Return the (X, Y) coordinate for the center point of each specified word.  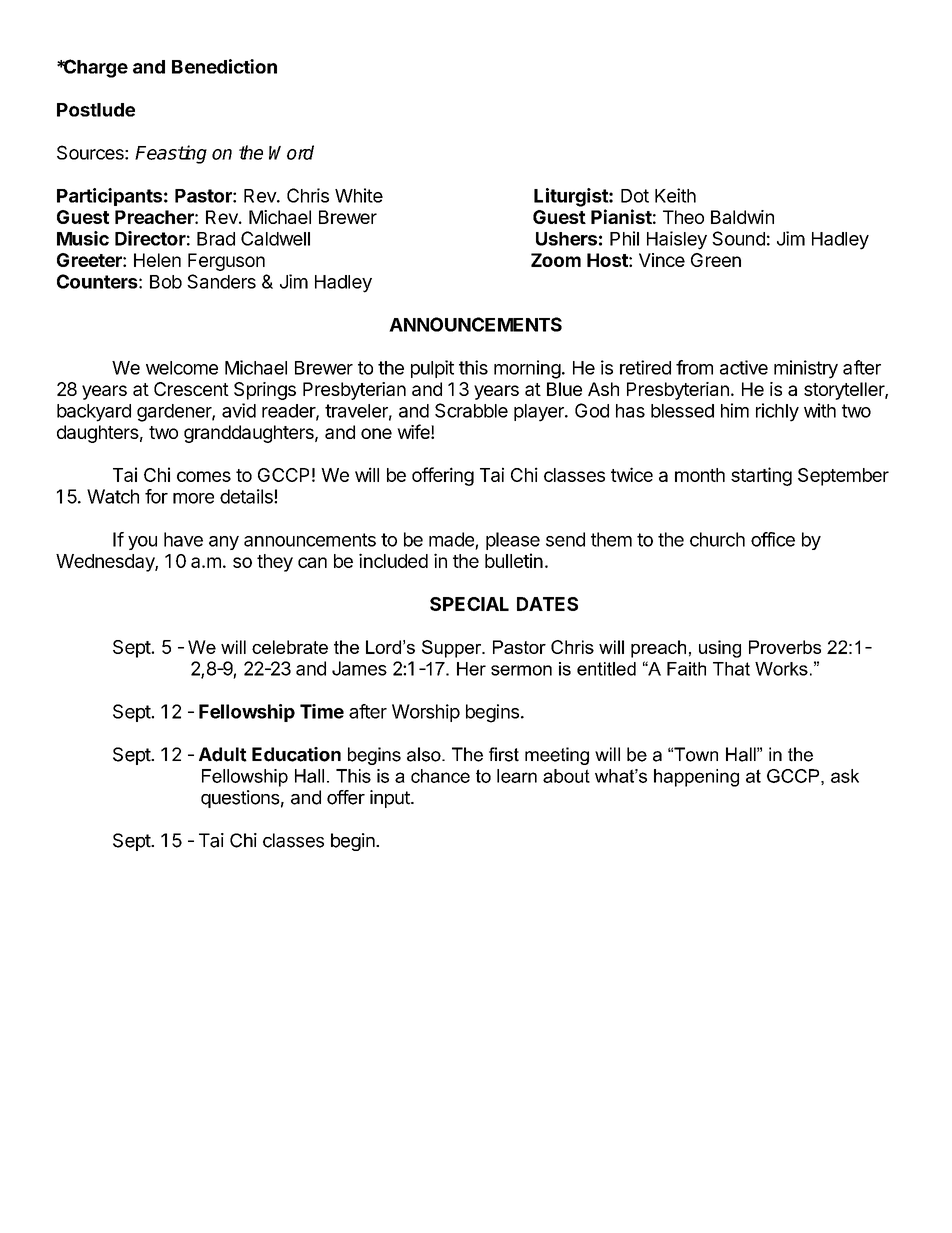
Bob (166, 282)
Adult (223, 754)
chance (440, 776)
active (744, 367)
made (451, 539)
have (183, 539)
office (773, 539)
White (359, 195)
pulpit (432, 369)
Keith (675, 195)
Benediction (224, 66)
